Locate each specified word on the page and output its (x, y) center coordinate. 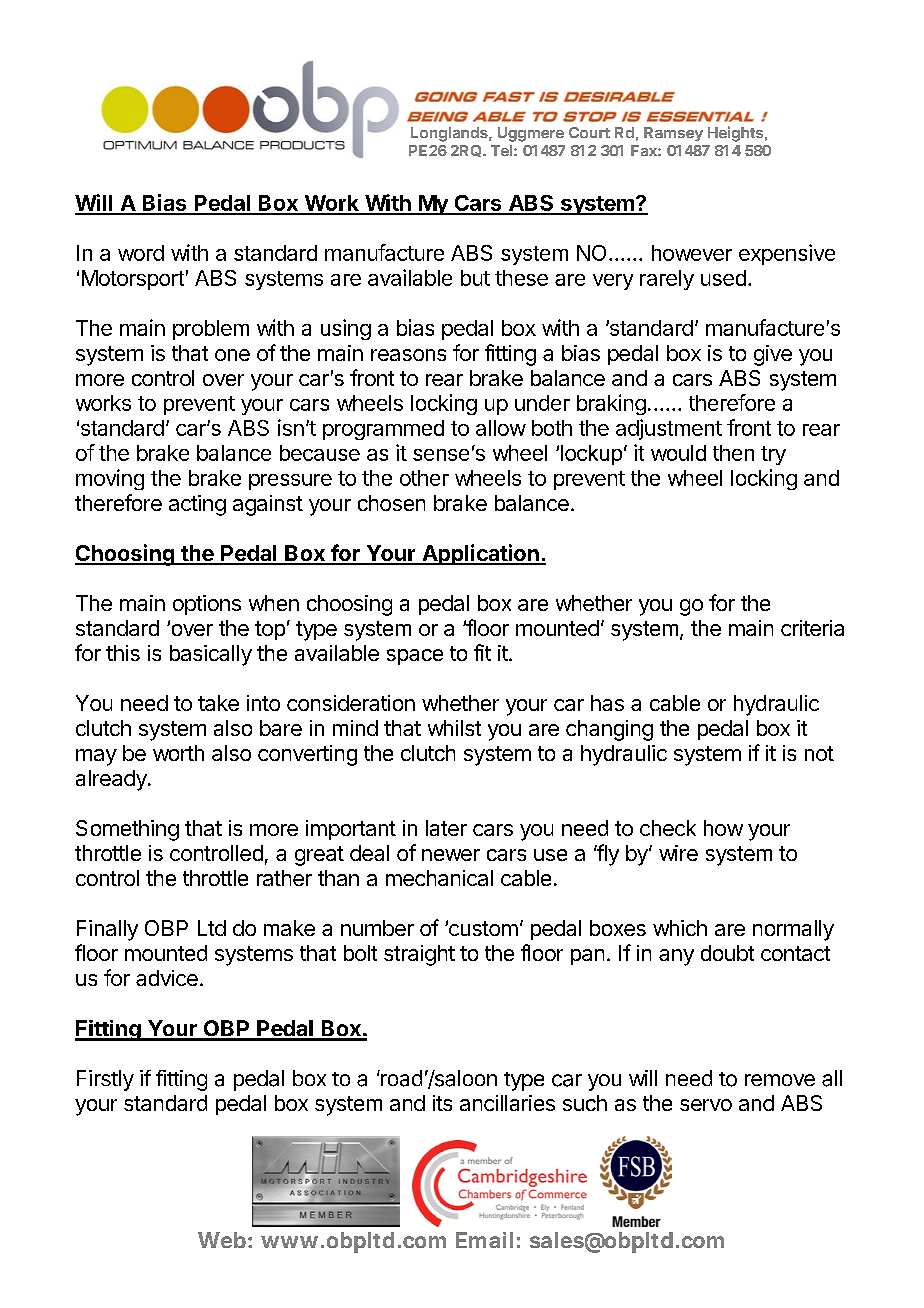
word (141, 253)
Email (484, 1240)
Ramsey (673, 134)
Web (222, 1240)
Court (589, 132)
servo (706, 1105)
